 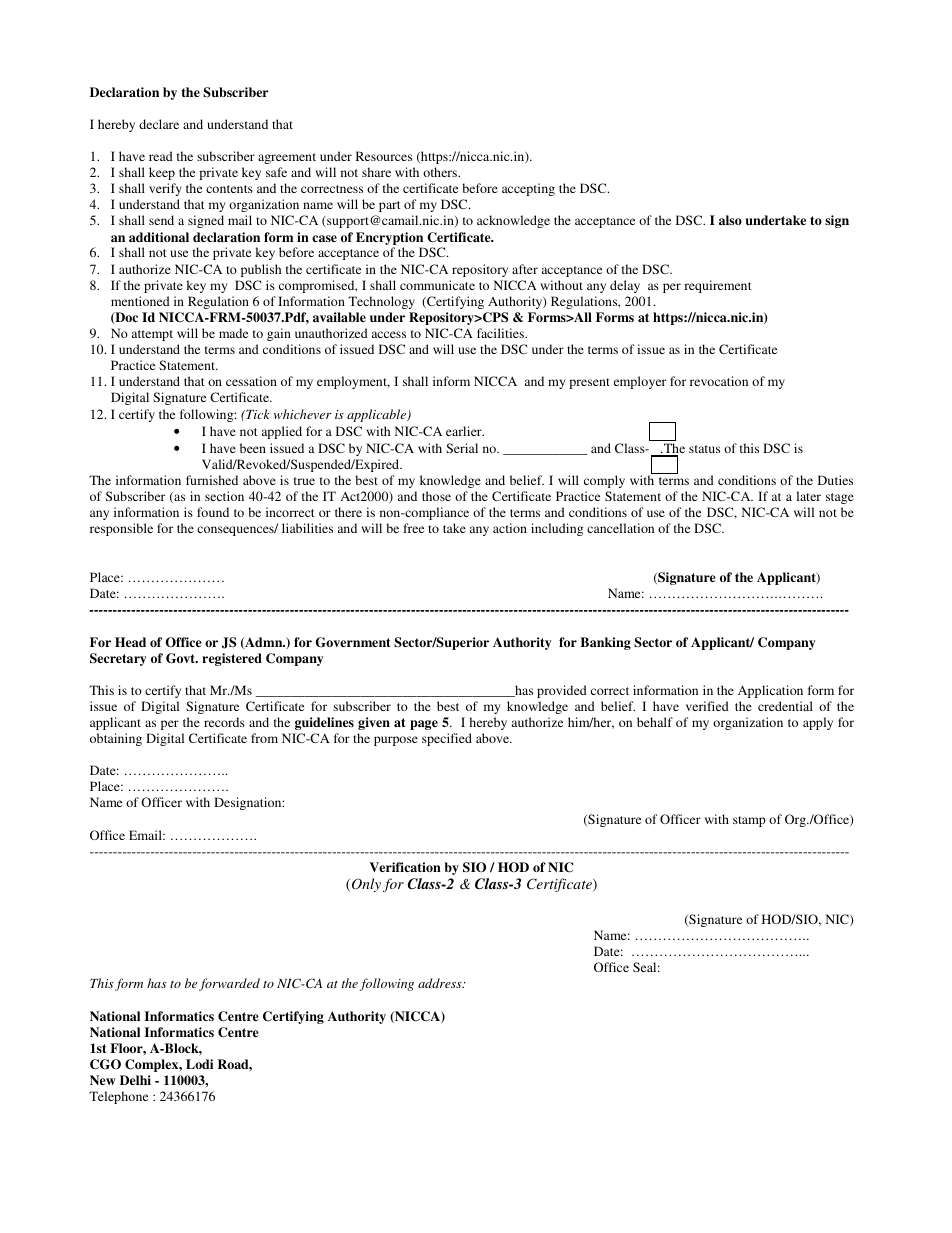 I want to click on Government, so click(x=353, y=642).
